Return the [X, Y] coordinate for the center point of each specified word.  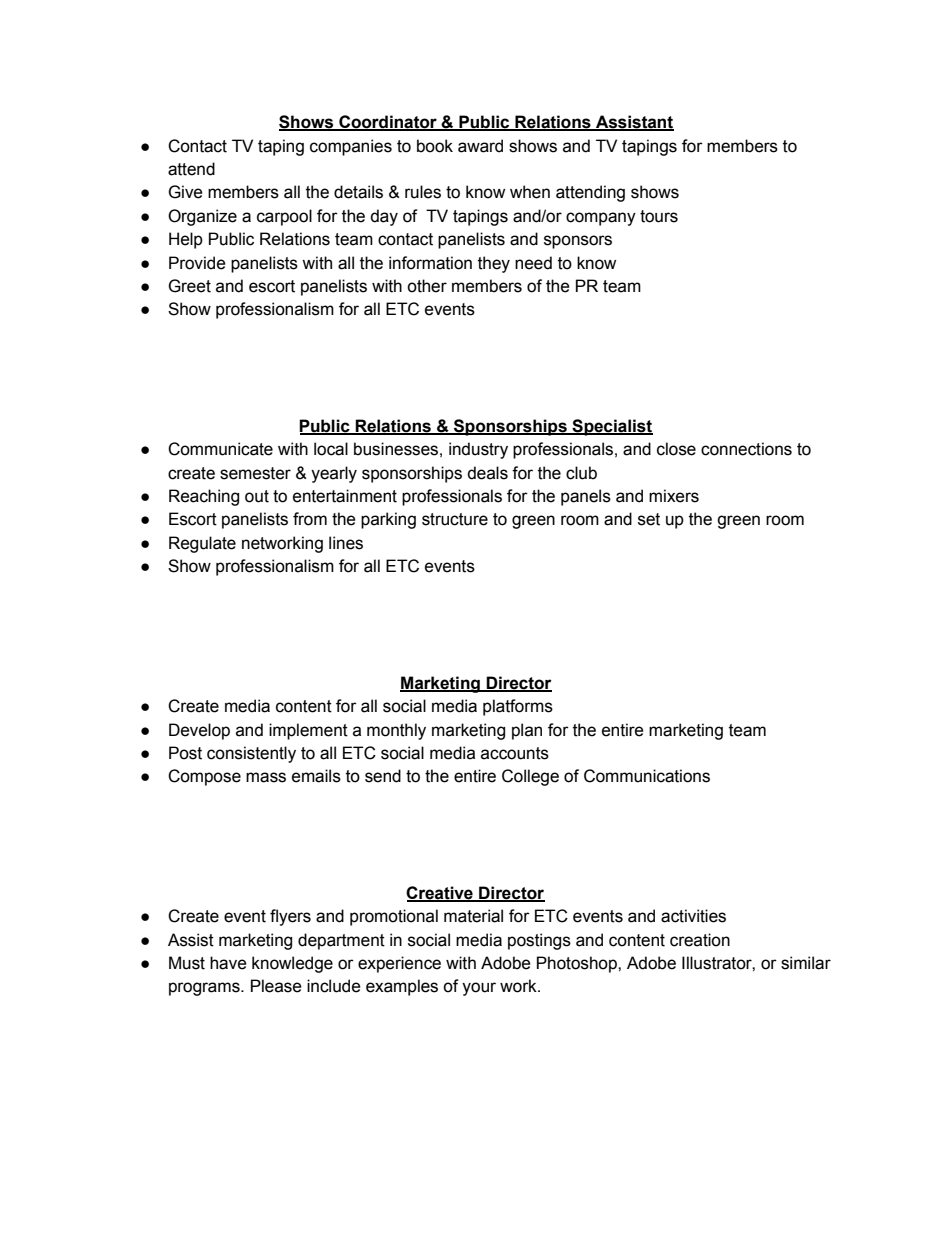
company [601, 219]
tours [659, 216]
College [530, 777]
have [228, 963]
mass [266, 777]
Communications [647, 776]
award [480, 146]
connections [746, 449]
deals [487, 473]
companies [351, 147]
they [494, 264]
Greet [189, 286]
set [649, 519]
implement [308, 731]
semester [255, 473]
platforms [518, 707]
